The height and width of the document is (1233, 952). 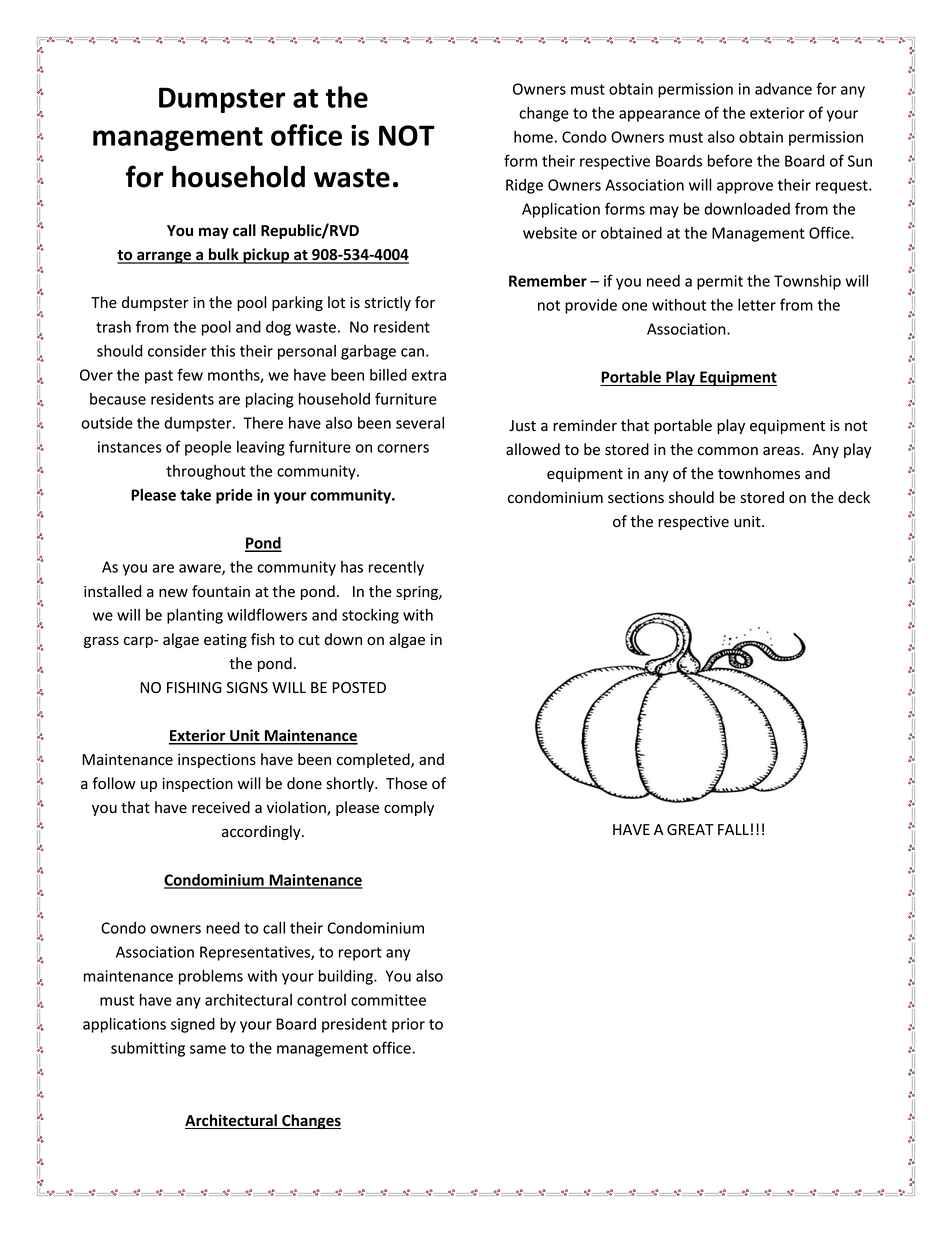 I want to click on Ridge, so click(x=524, y=186).
